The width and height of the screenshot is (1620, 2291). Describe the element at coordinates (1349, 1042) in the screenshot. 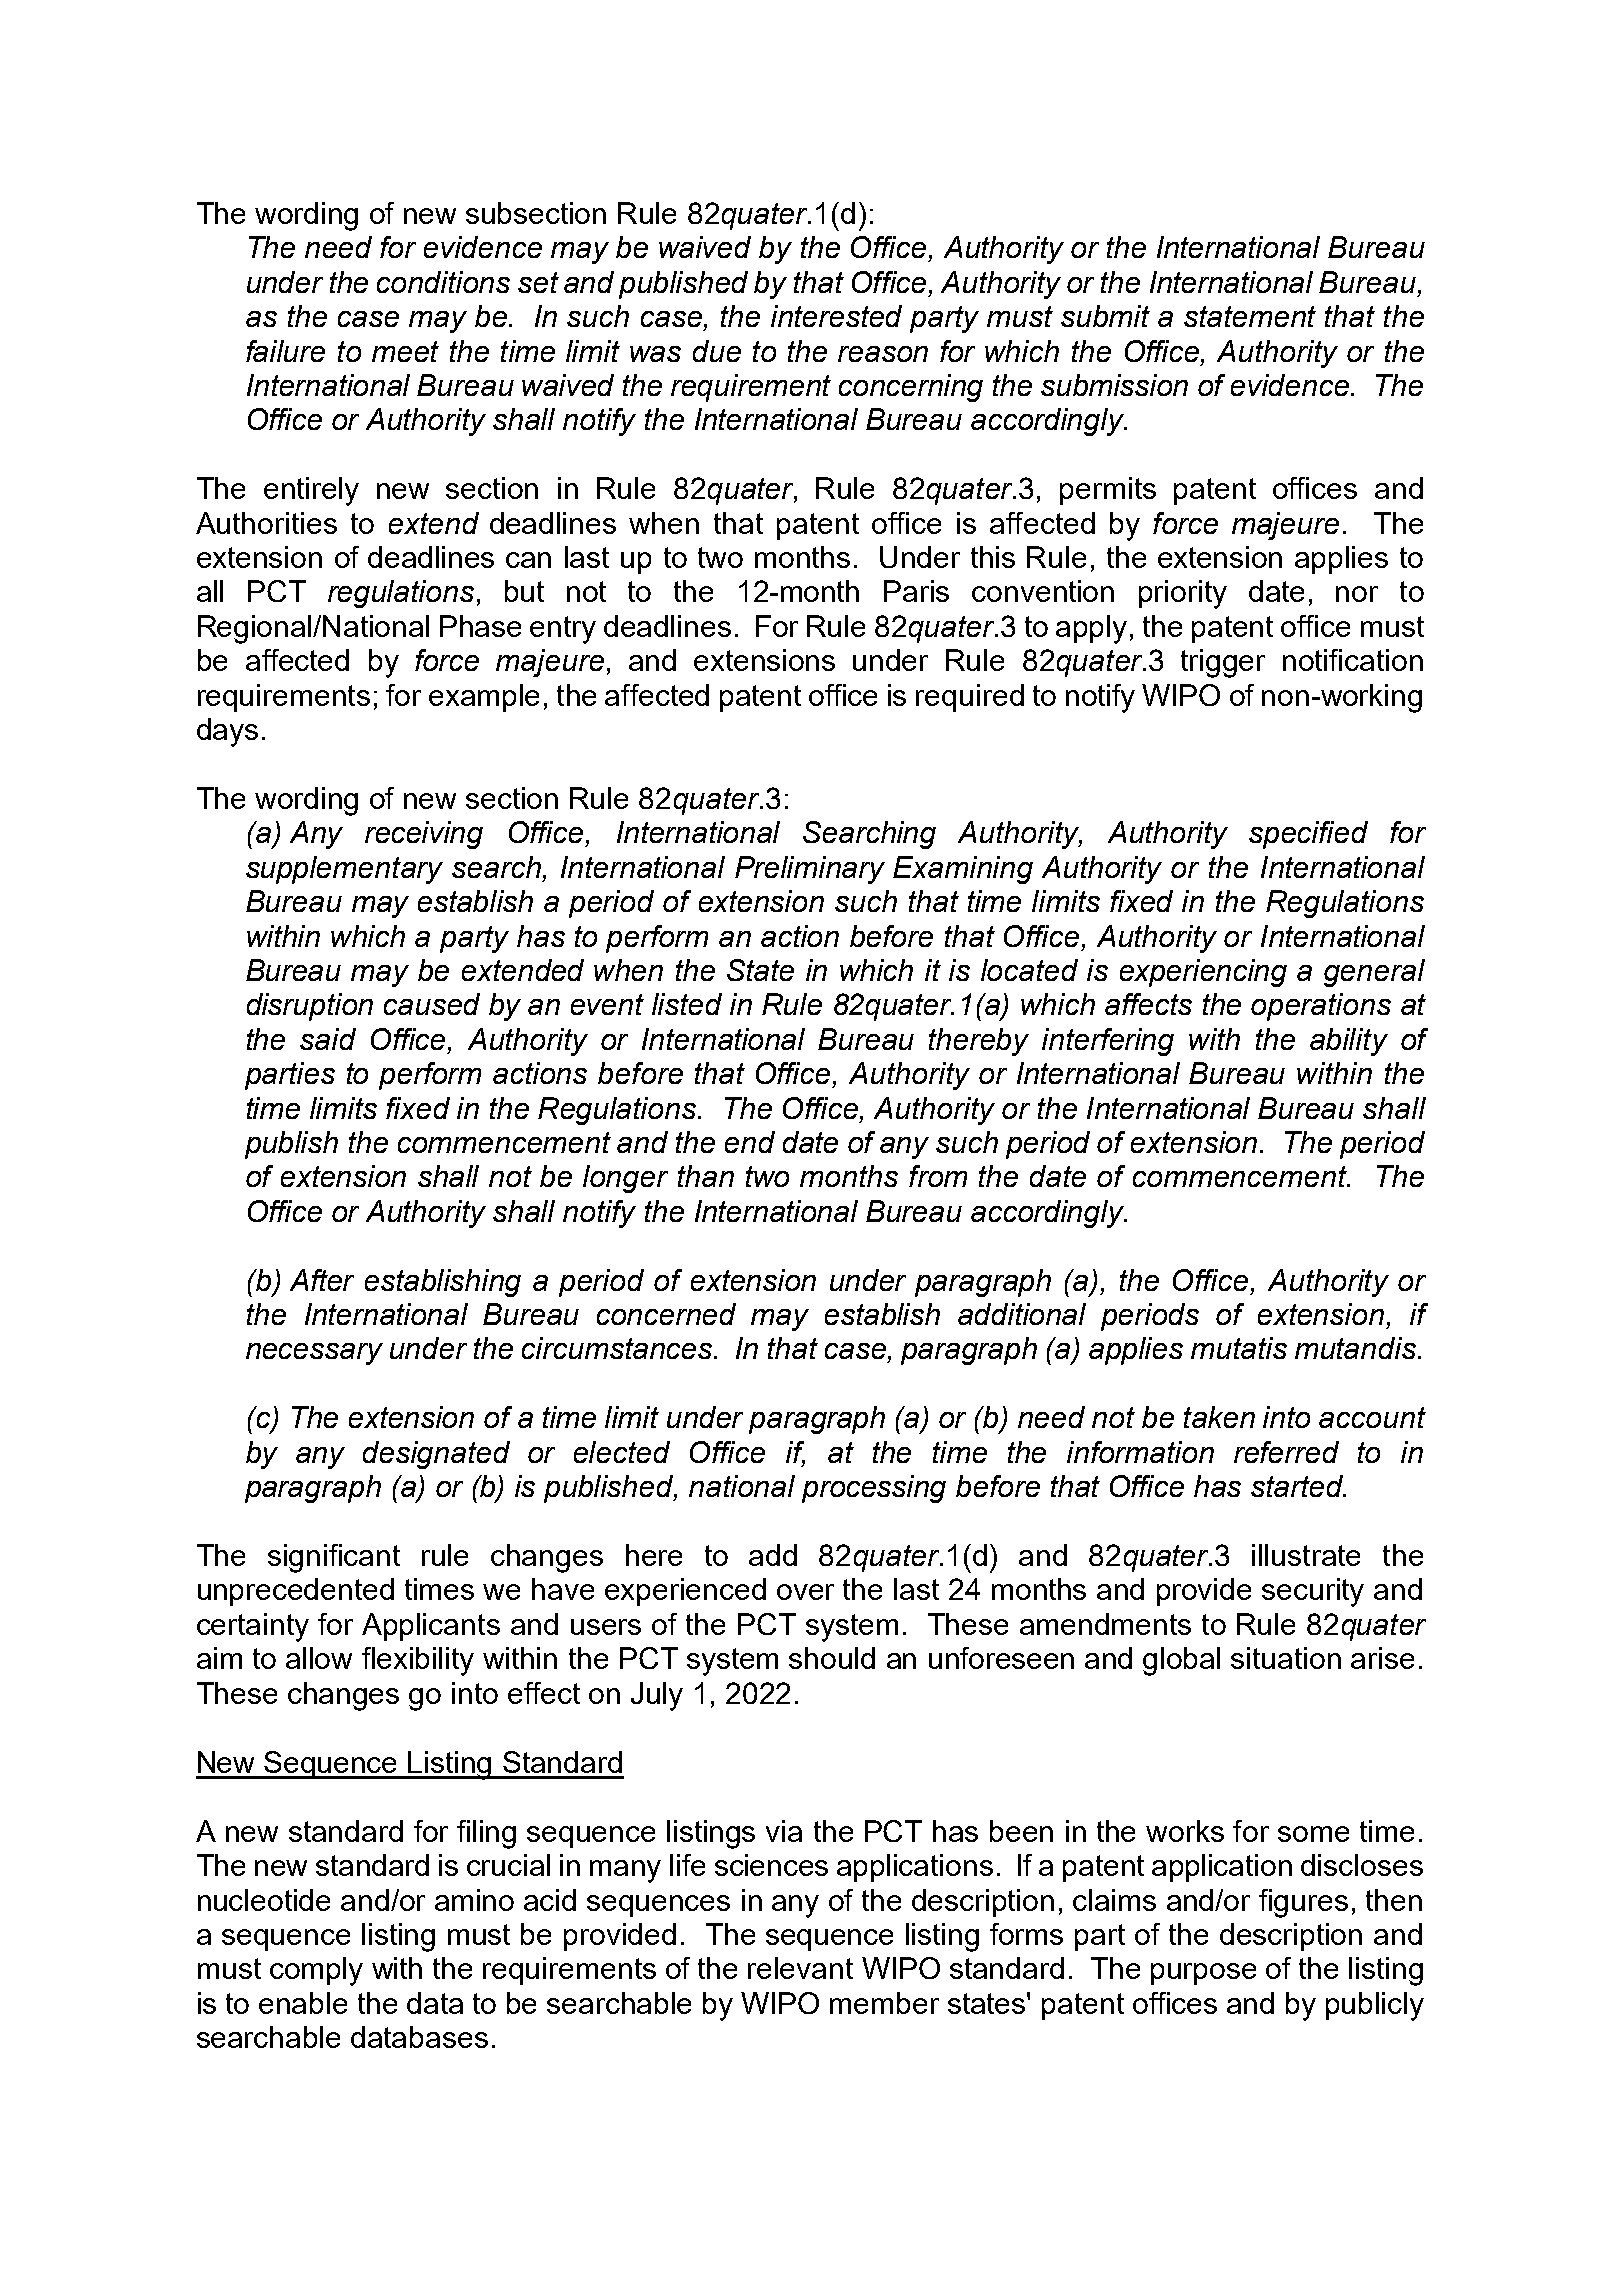

I see `ability` at that location.
